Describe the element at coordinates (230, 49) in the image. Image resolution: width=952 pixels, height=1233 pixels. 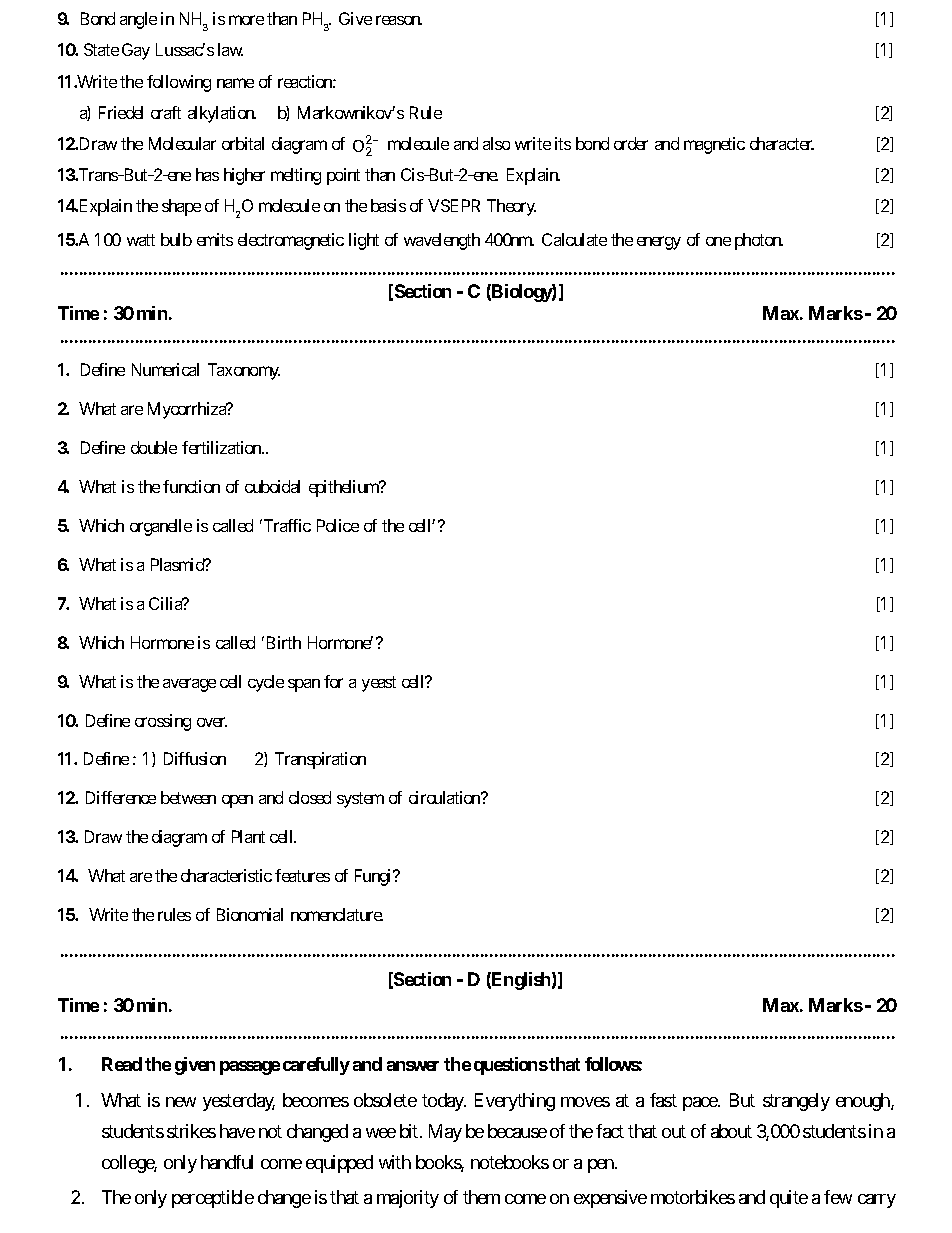
I see `law` at that location.
